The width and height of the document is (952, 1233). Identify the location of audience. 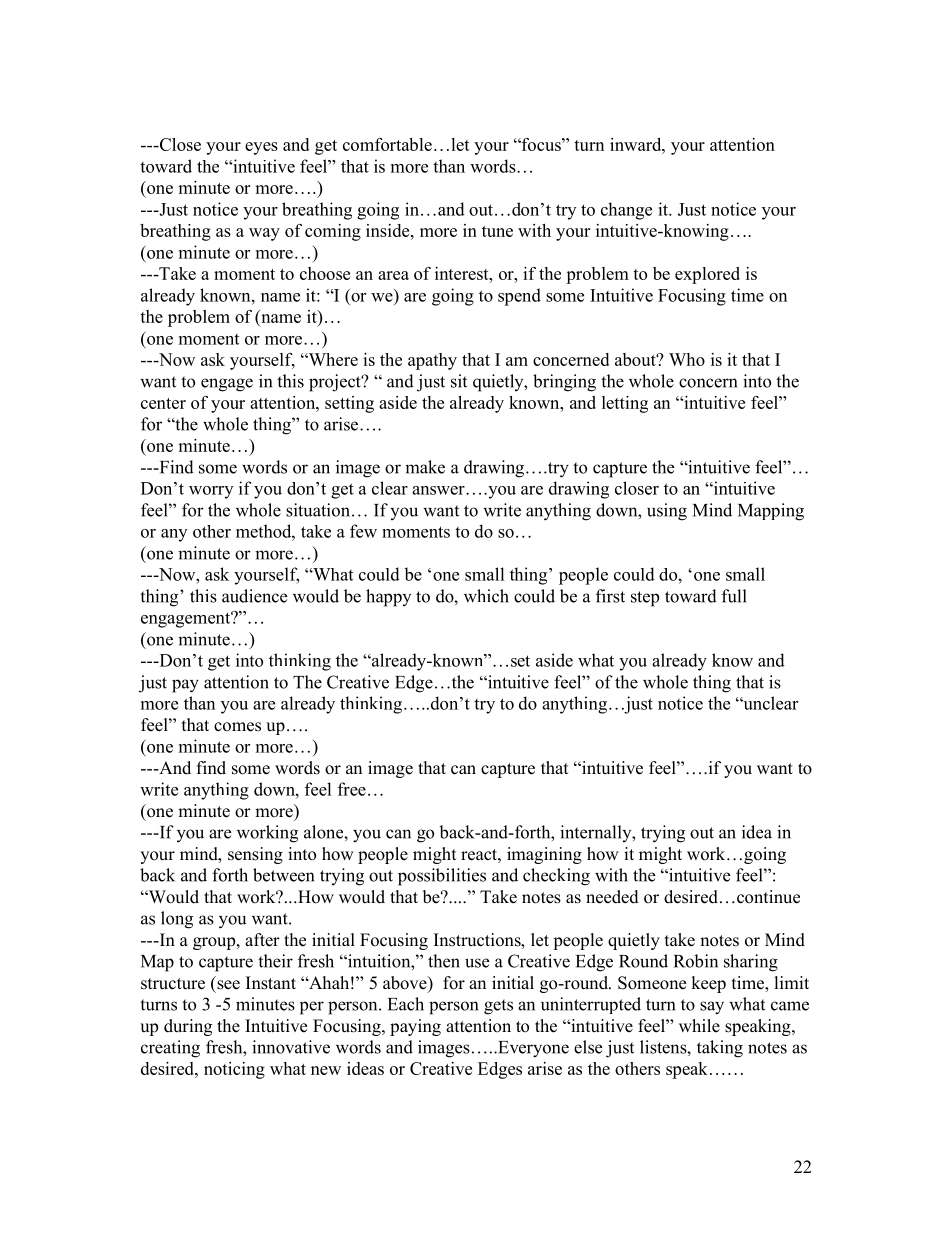
(254, 596).
